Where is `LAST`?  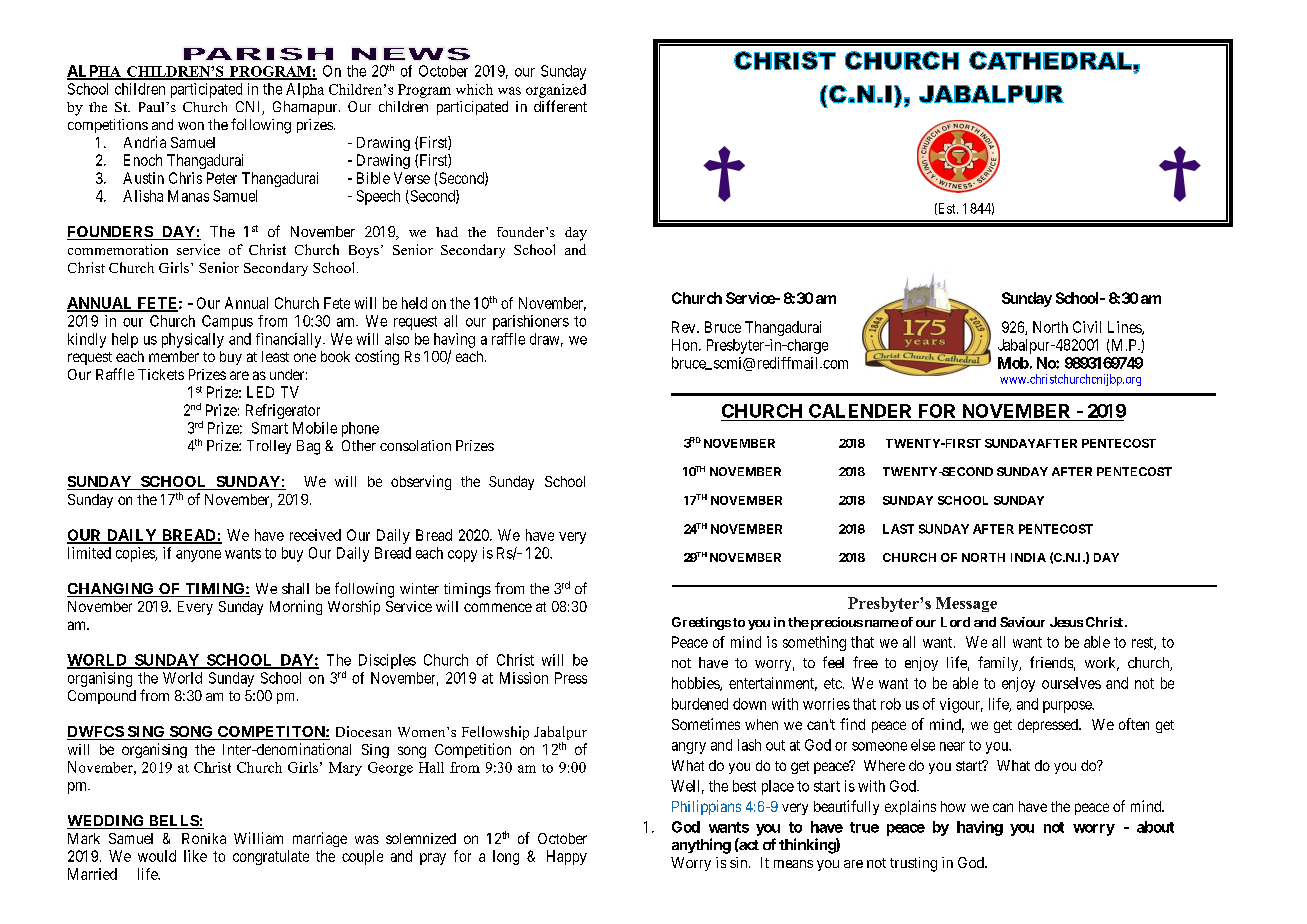
LAST is located at coordinates (898, 529).
